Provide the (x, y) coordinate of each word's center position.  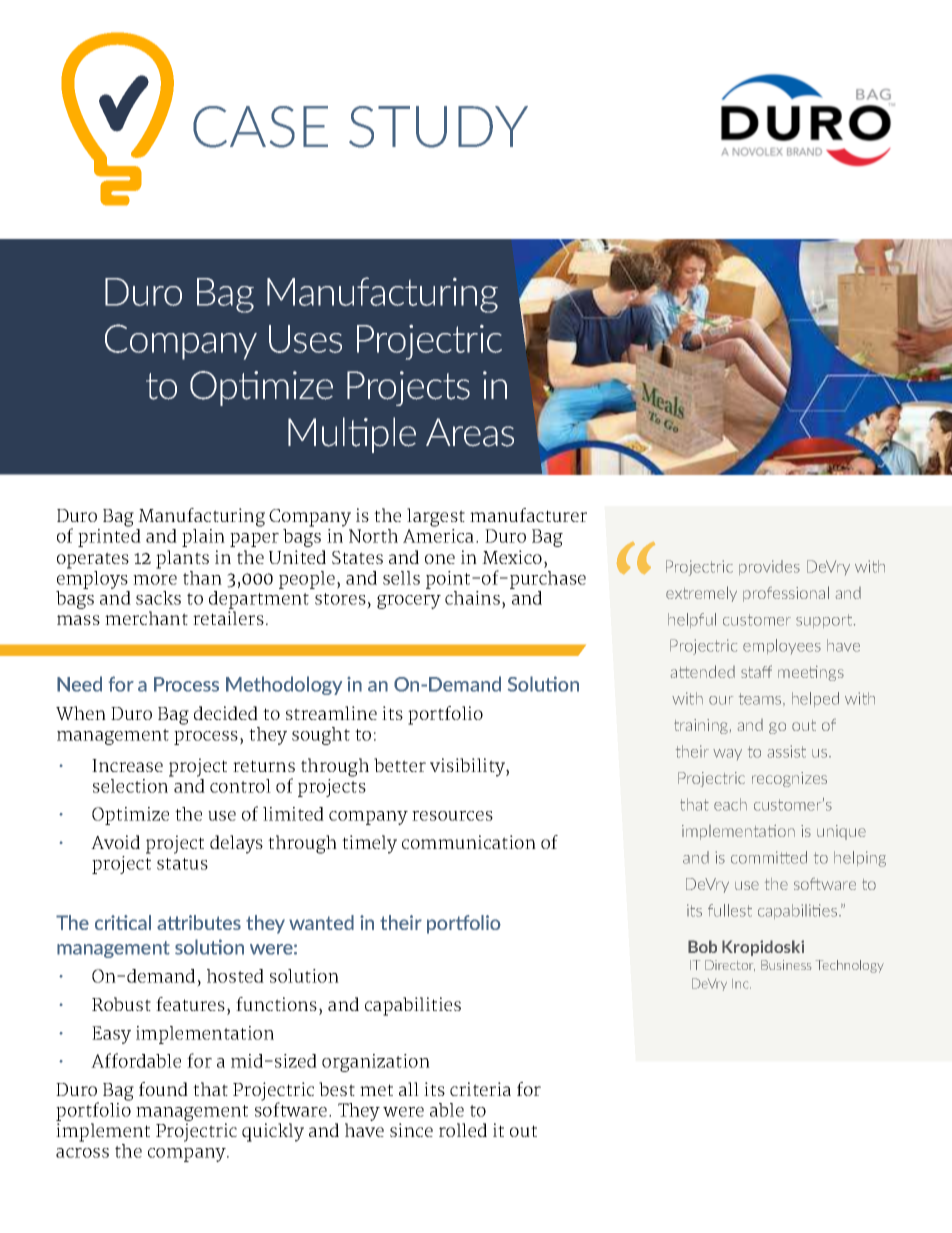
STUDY (438, 127)
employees (782, 646)
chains (472, 598)
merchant (146, 618)
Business (786, 965)
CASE (260, 127)
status (182, 864)
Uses (305, 339)
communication (469, 842)
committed (769, 857)
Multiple (352, 435)
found (163, 1089)
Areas (470, 432)
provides (769, 567)
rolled (463, 1130)
